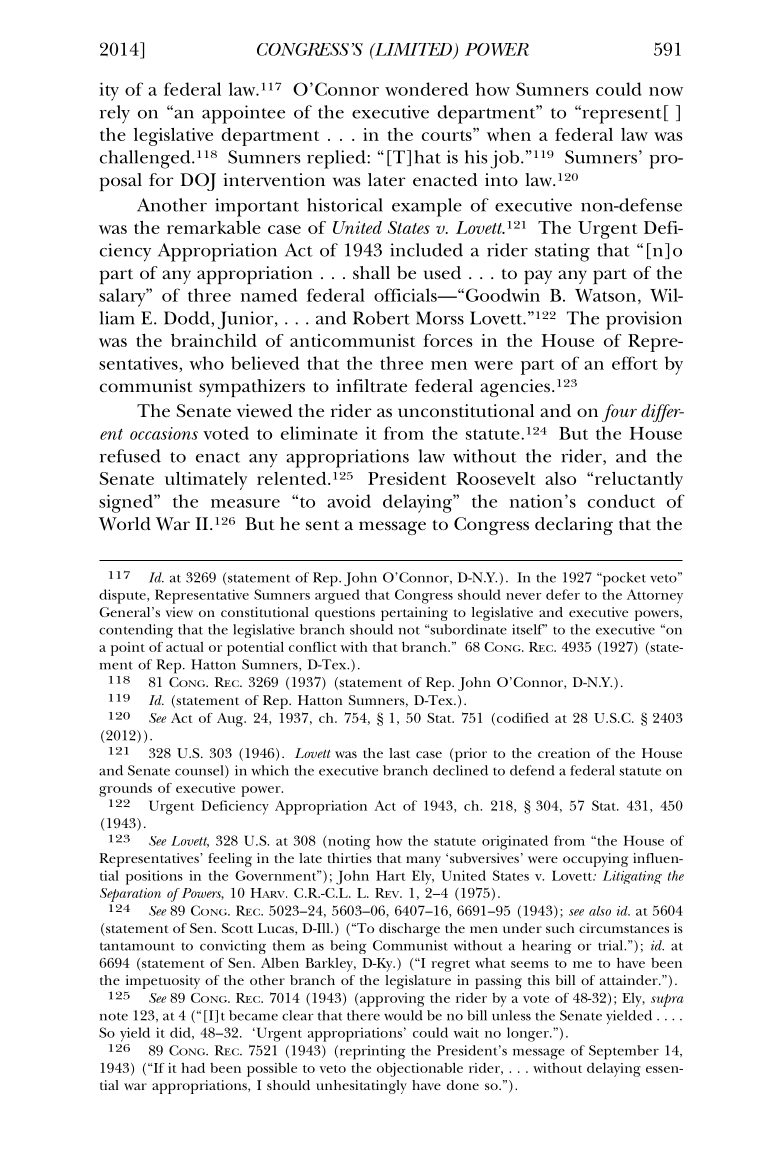  I want to click on objectionable, so click(420, 1069).
